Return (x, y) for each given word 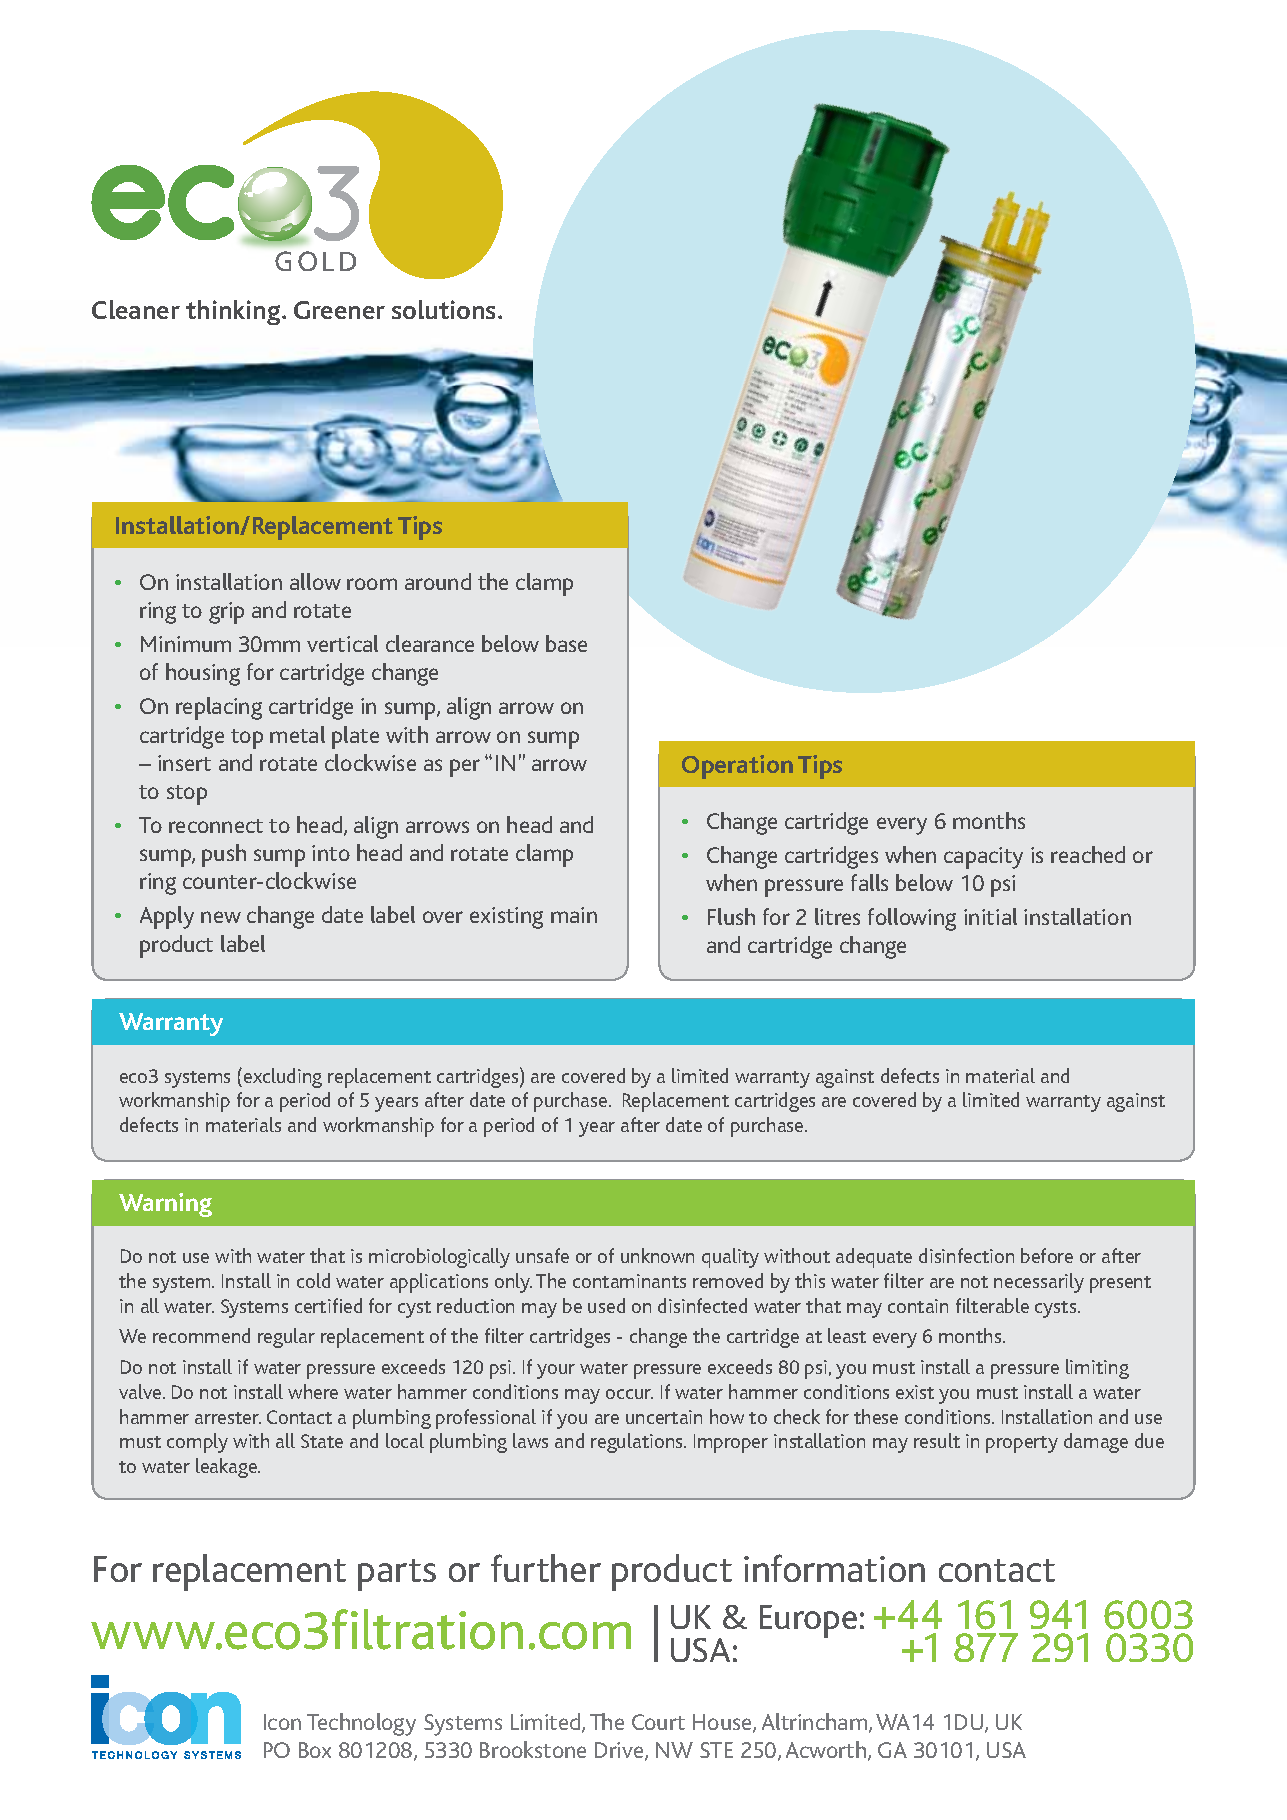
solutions (445, 309)
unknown (657, 1255)
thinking (234, 312)
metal (297, 734)
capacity (983, 858)
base (566, 643)
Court (658, 1722)
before (1047, 1255)
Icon (282, 1722)
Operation (737, 767)
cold (313, 1280)
